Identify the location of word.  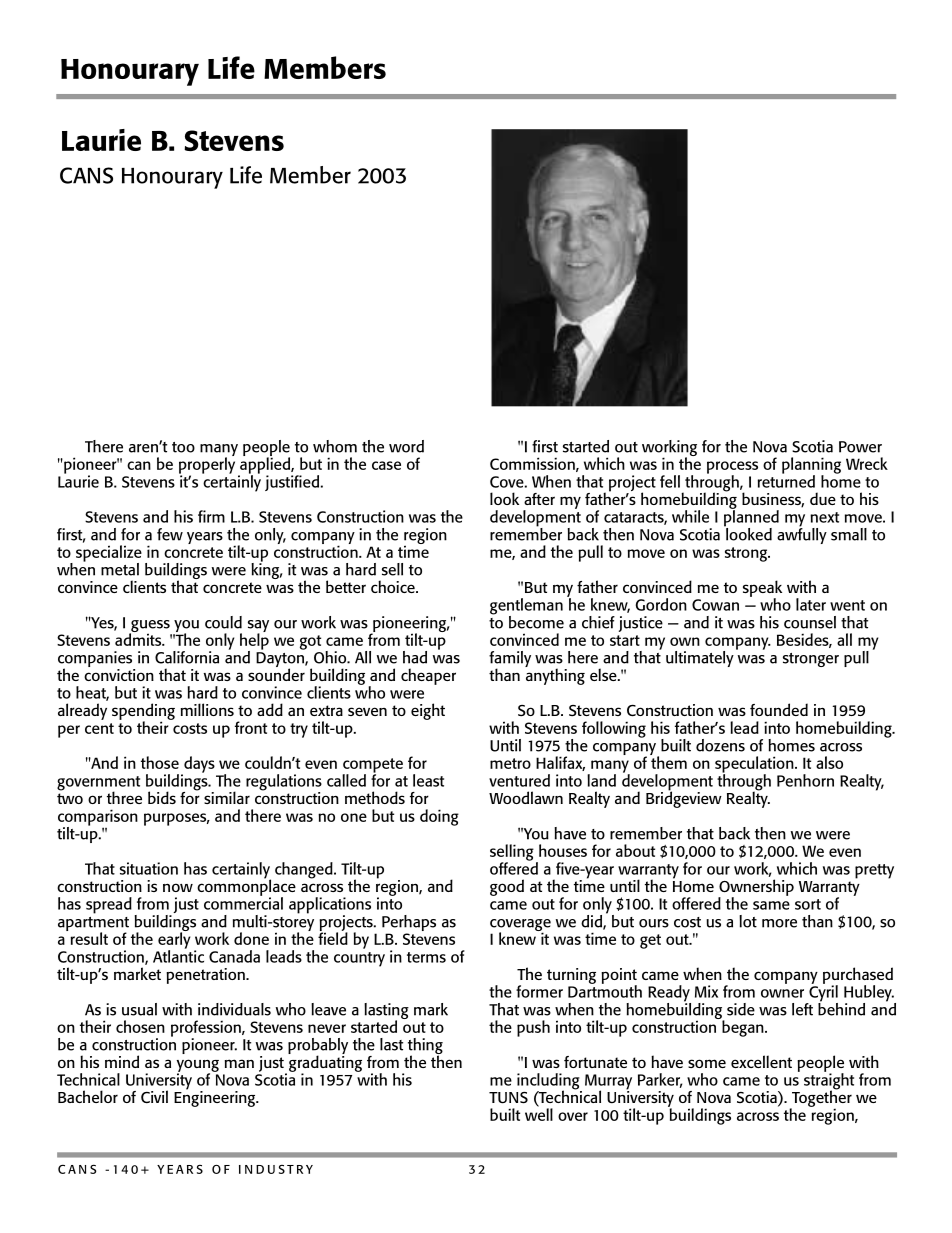
(406, 446).
